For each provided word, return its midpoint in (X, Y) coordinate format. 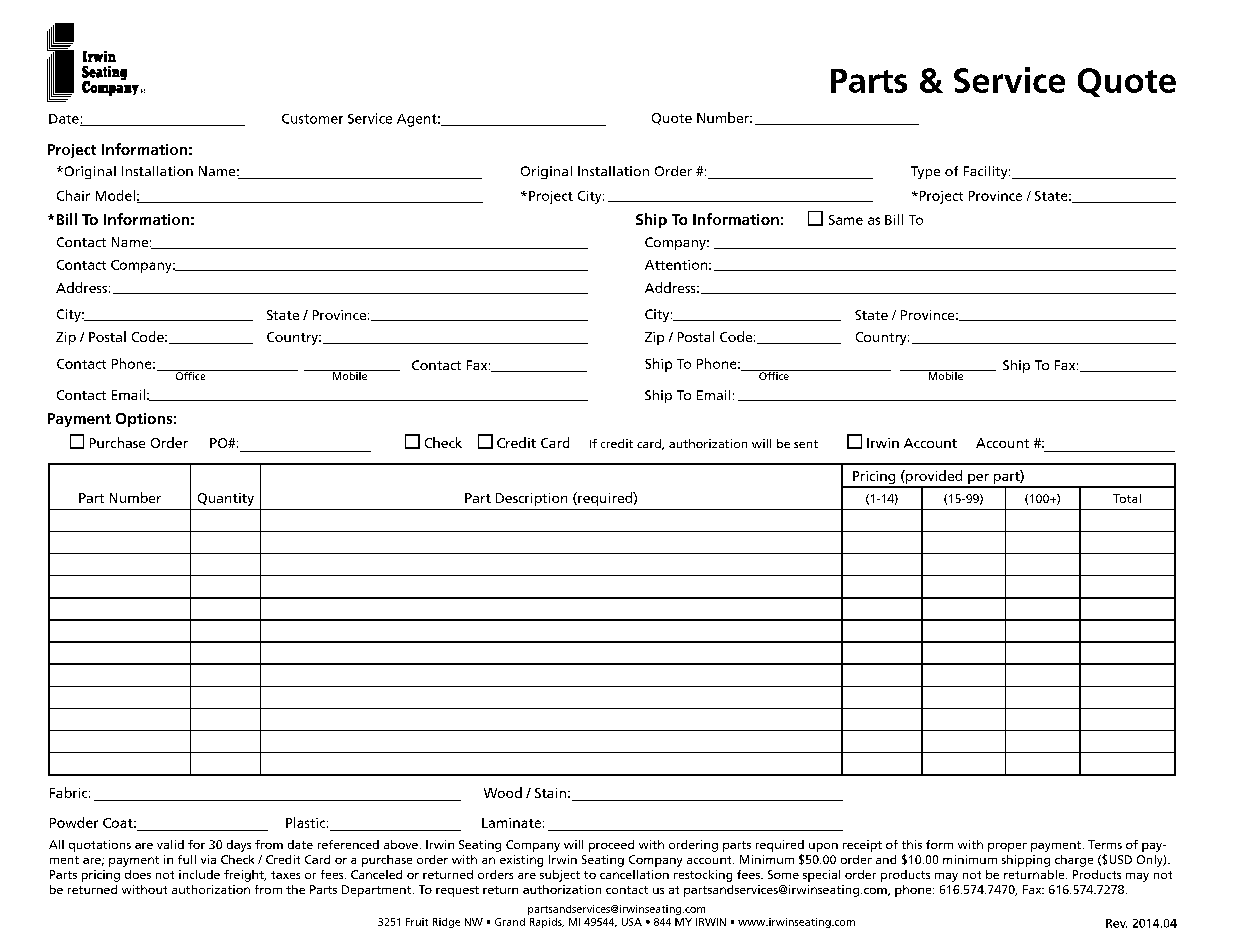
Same (846, 220)
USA (632, 922)
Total (1127, 498)
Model (115, 195)
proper (1007, 847)
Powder (74, 822)
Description (531, 499)
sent (806, 444)
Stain (550, 793)
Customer (312, 119)
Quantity (226, 499)
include (199, 874)
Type (925, 172)
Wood (503, 792)
